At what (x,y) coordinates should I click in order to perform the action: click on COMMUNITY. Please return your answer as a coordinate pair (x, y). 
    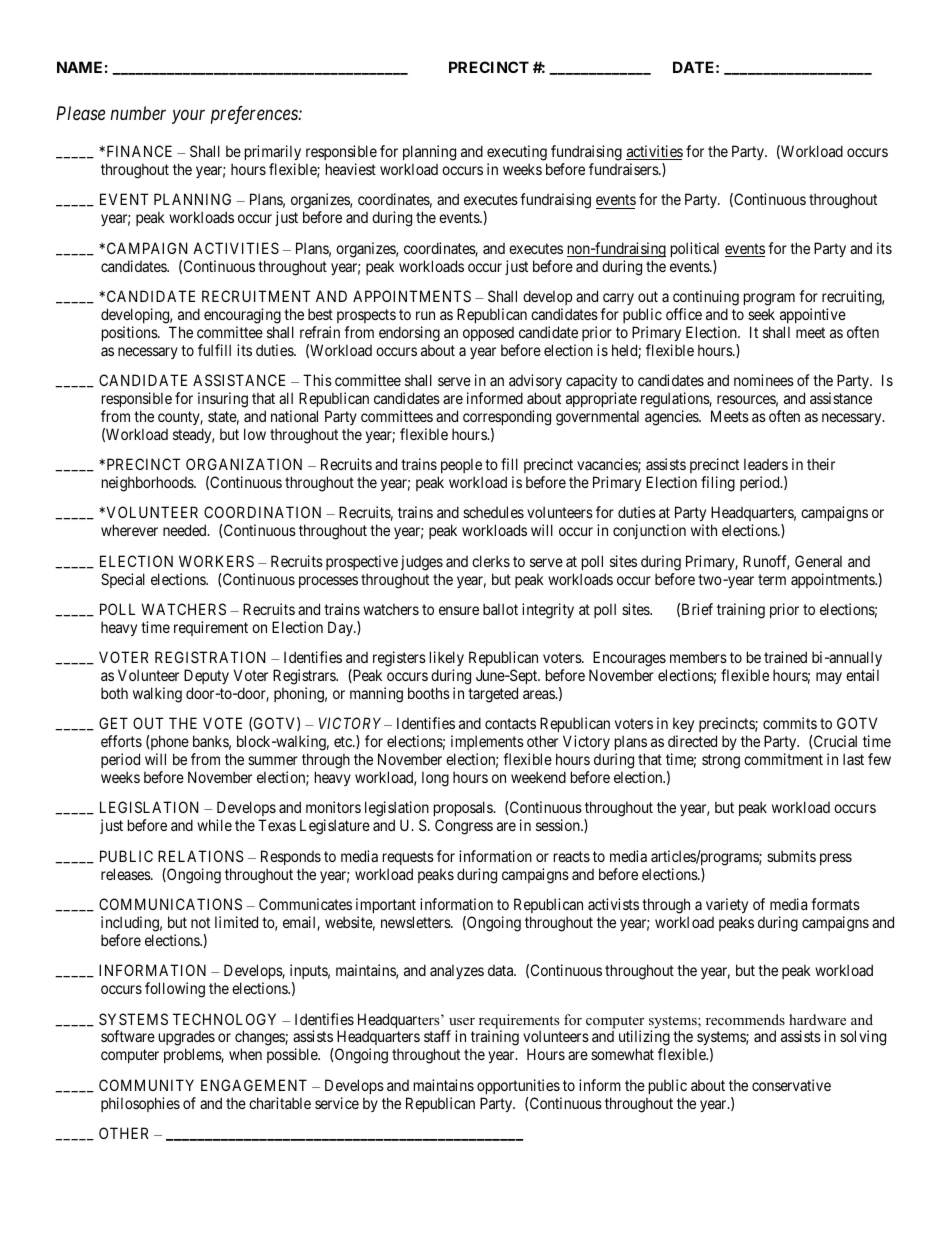
    Looking at the image, I should click on (146, 1085).
